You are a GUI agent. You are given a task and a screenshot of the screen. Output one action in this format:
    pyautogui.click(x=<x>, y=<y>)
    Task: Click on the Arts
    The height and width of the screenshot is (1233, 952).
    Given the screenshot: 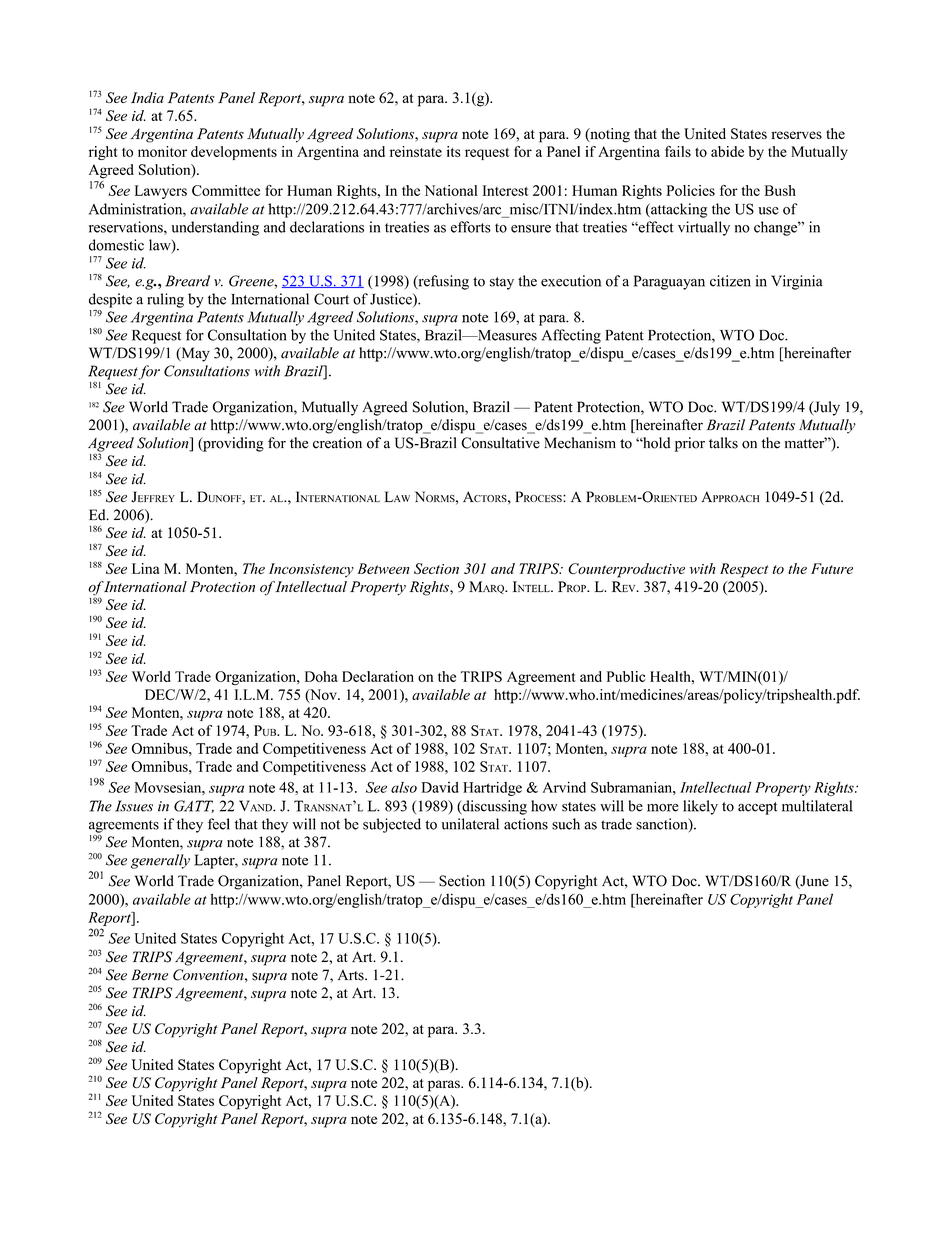 What is the action you would take?
    pyautogui.click(x=352, y=975)
